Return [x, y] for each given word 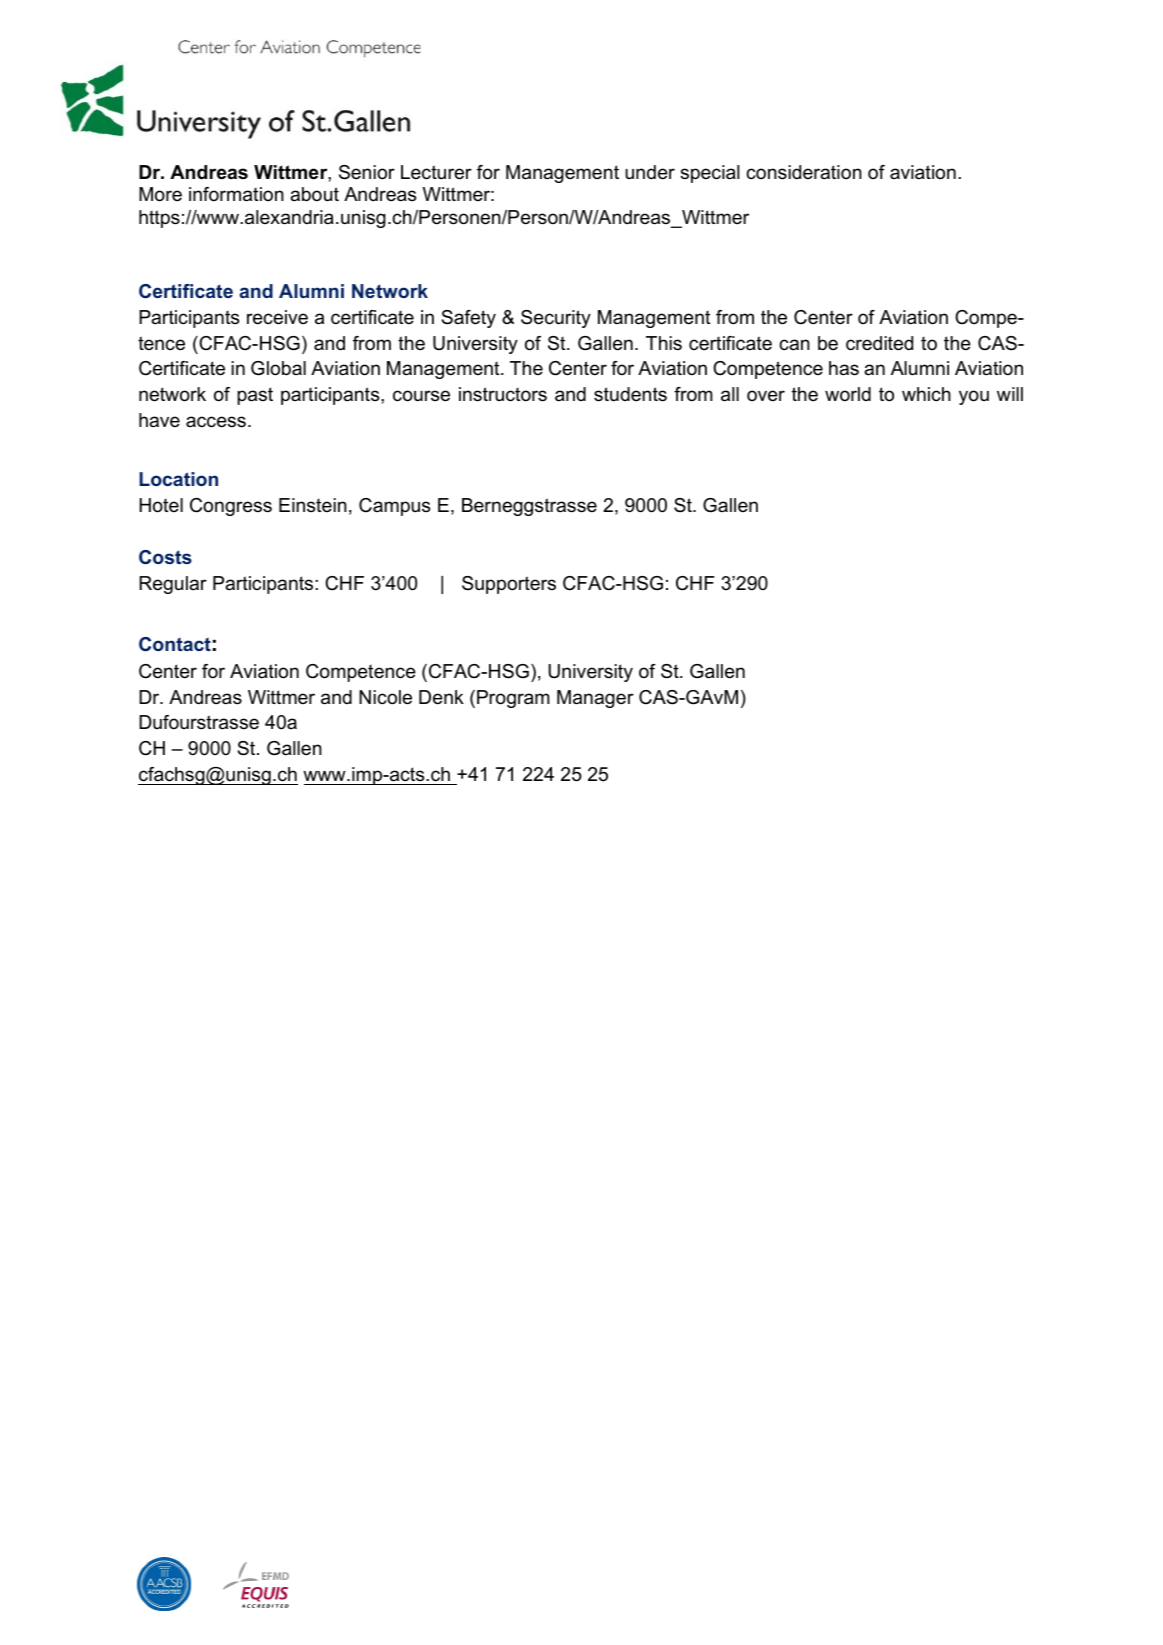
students [630, 394]
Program [513, 699]
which [926, 394]
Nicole [385, 697]
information [236, 194]
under [650, 172]
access [216, 422]
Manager [595, 699]
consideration [804, 172]
